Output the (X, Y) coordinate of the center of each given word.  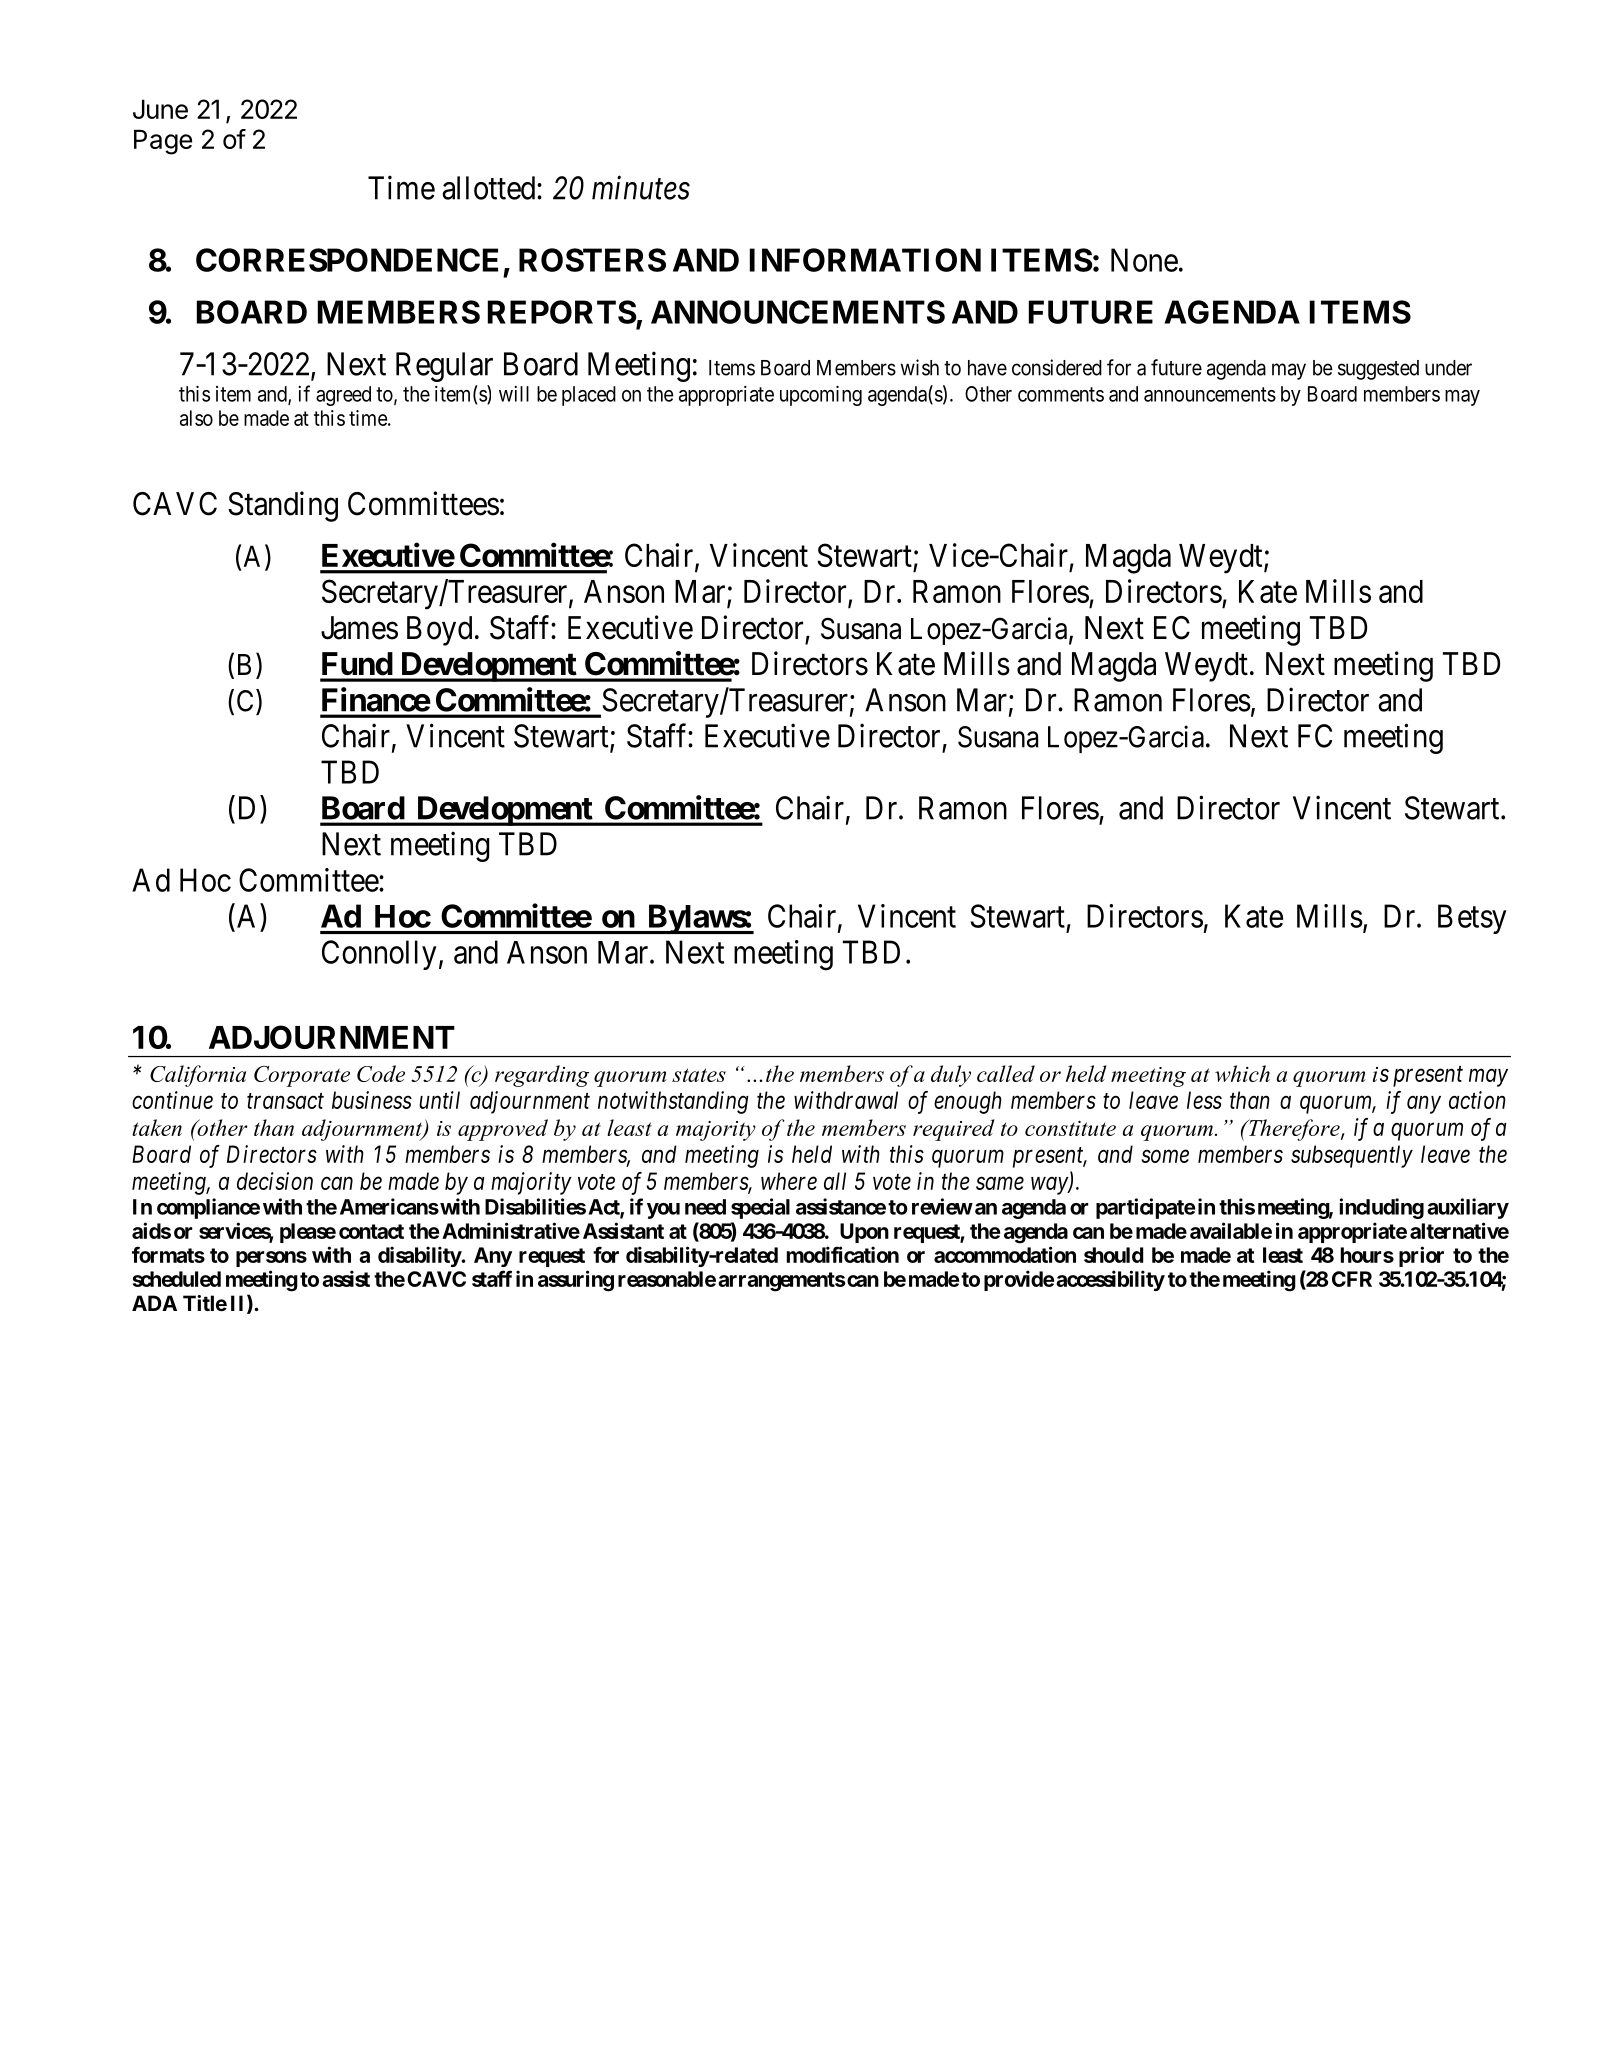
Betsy (1472, 919)
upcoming (821, 396)
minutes (641, 188)
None (1144, 260)
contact (371, 1231)
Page (163, 142)
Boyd (439, 631)
